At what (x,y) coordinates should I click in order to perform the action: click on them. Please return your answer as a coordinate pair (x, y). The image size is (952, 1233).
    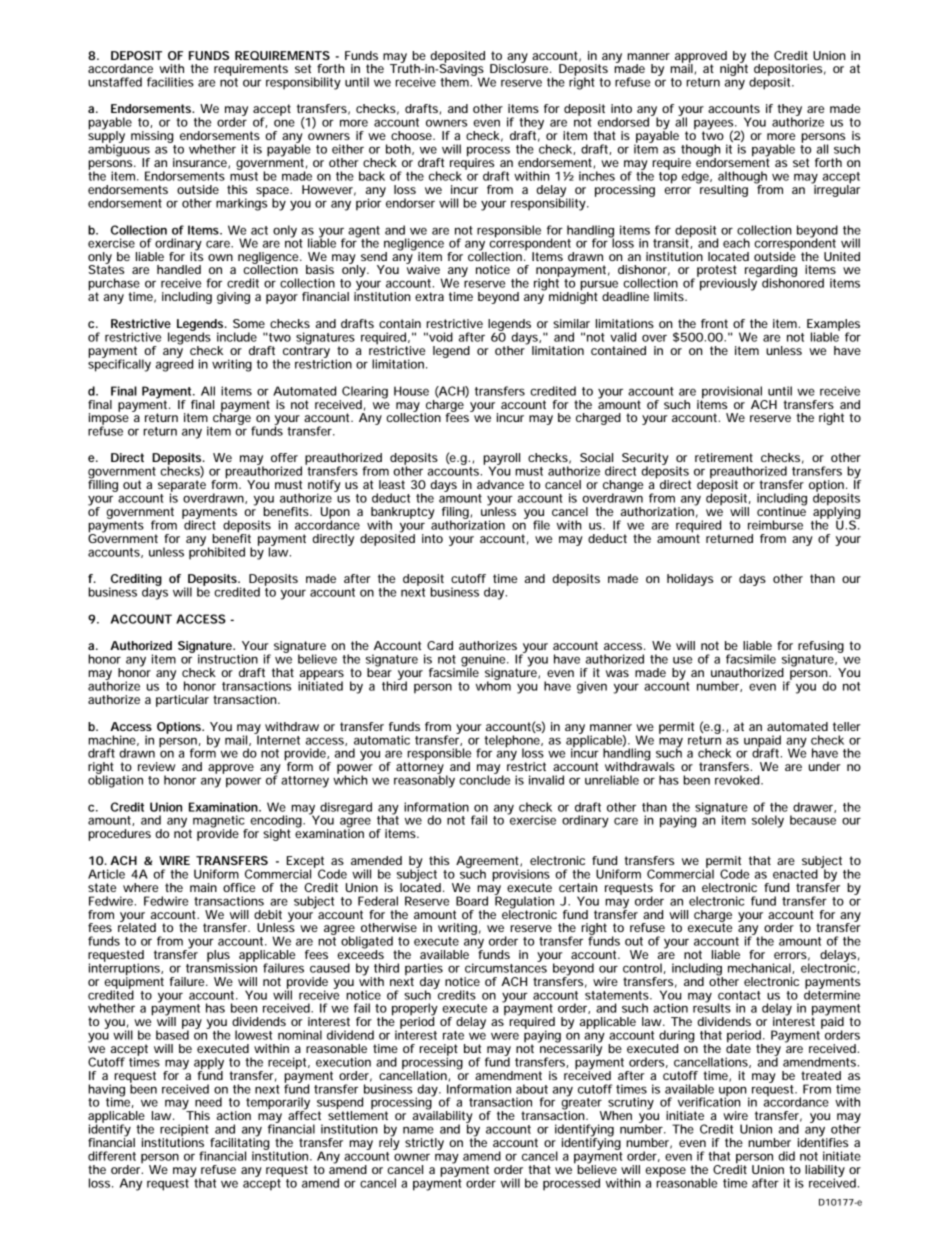
    Looking at the image, I should click on (457, 81).
